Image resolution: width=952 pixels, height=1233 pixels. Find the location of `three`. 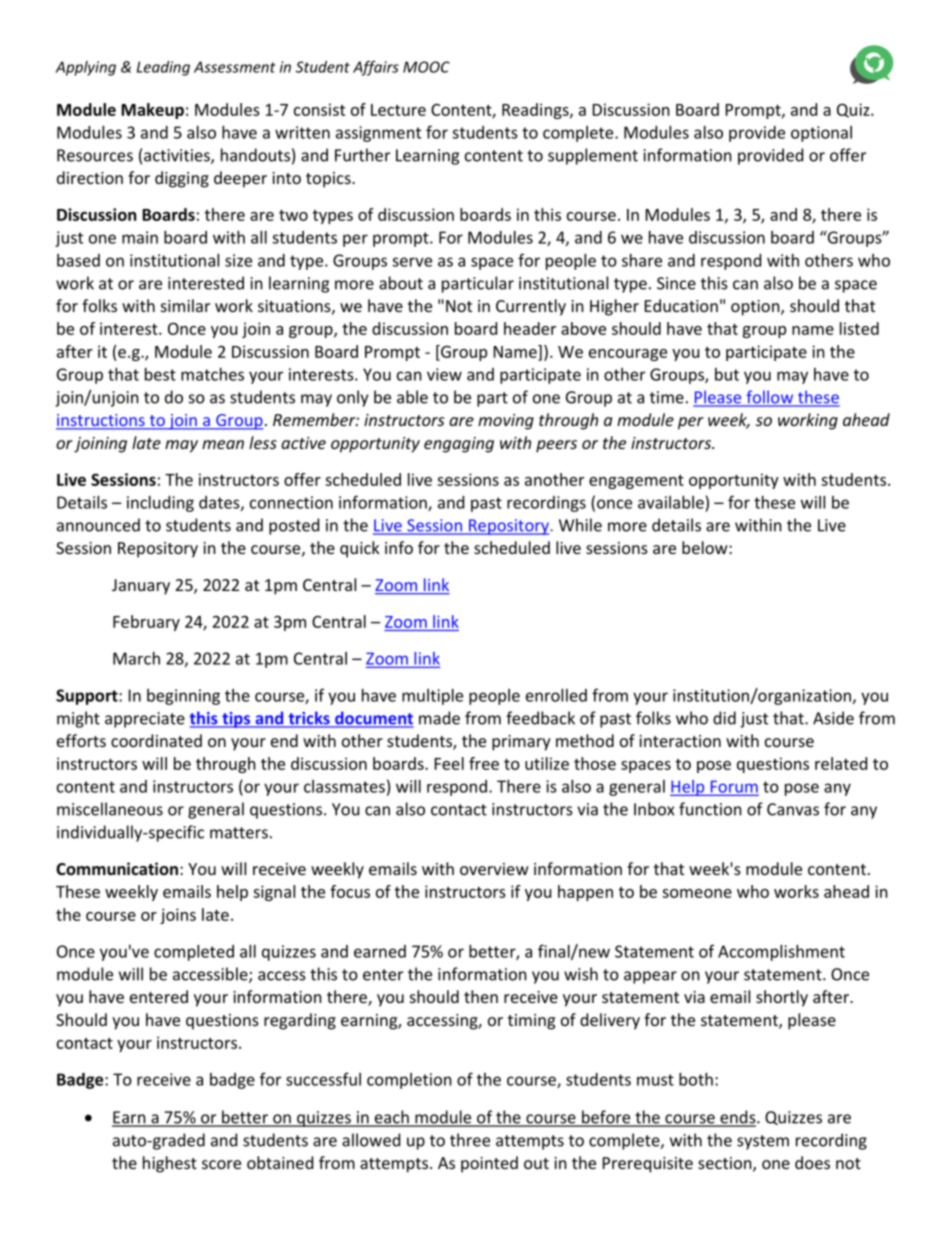

three is located at coordinates (470, 1140).
